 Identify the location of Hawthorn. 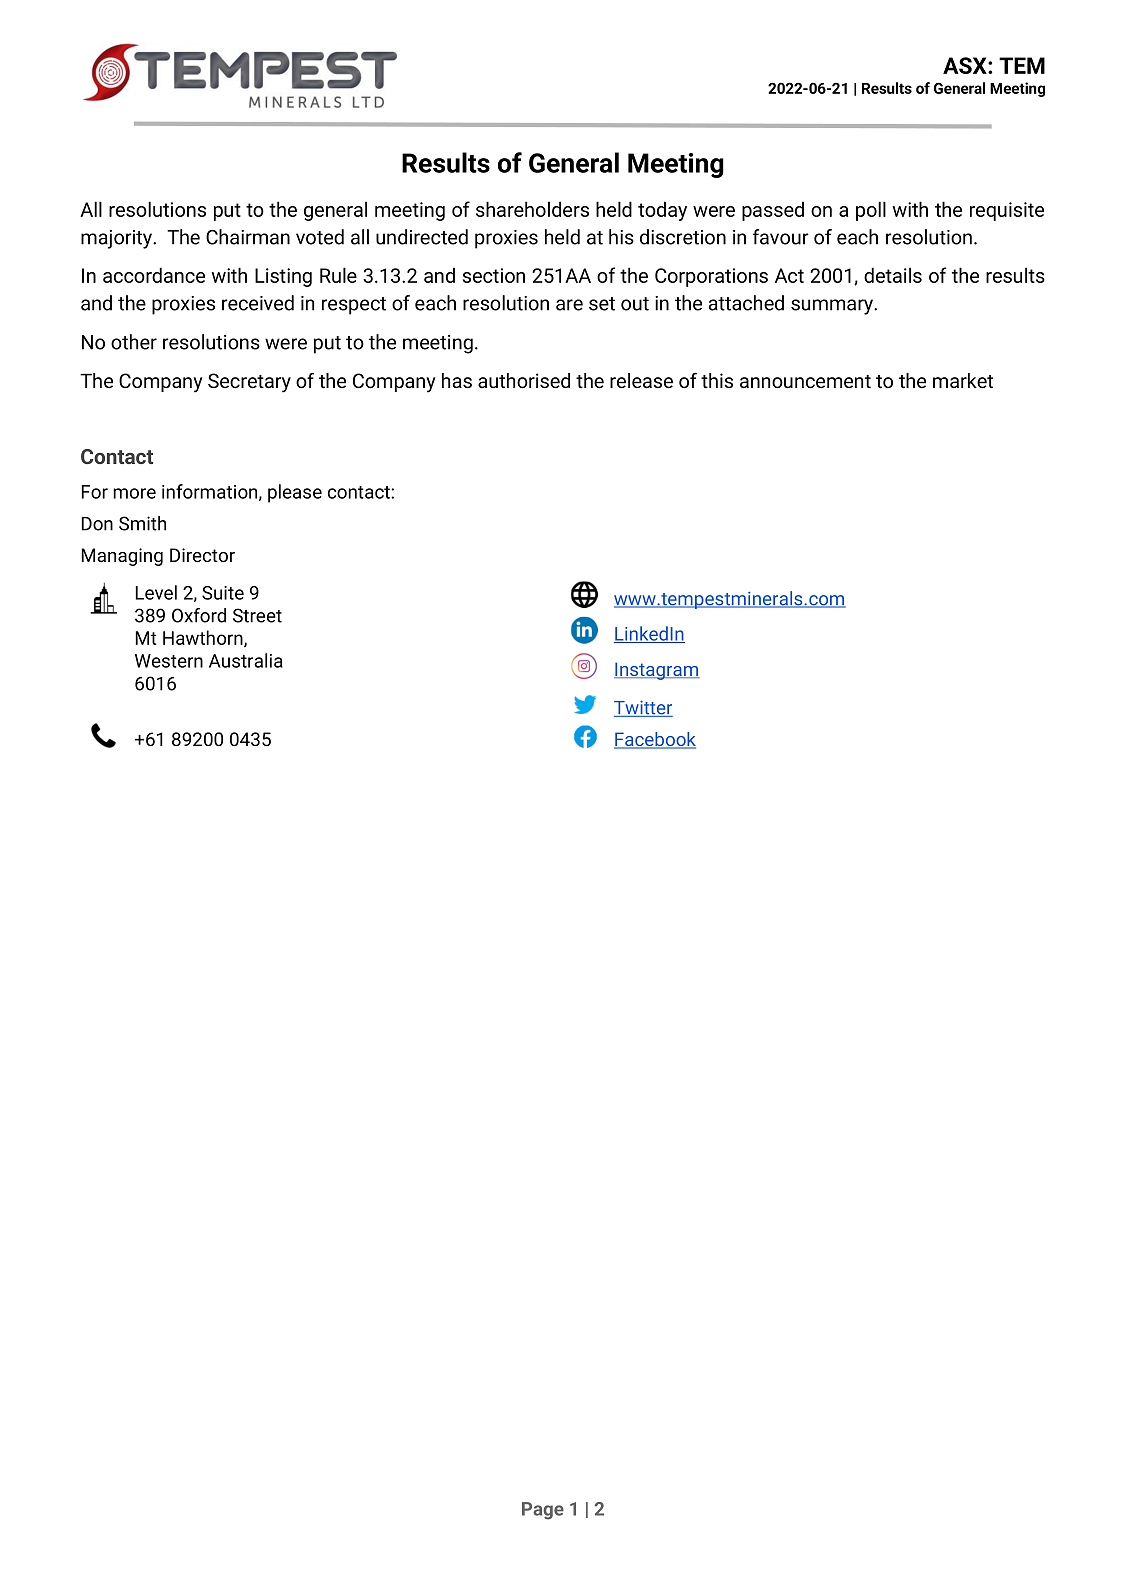
(204, 638).
